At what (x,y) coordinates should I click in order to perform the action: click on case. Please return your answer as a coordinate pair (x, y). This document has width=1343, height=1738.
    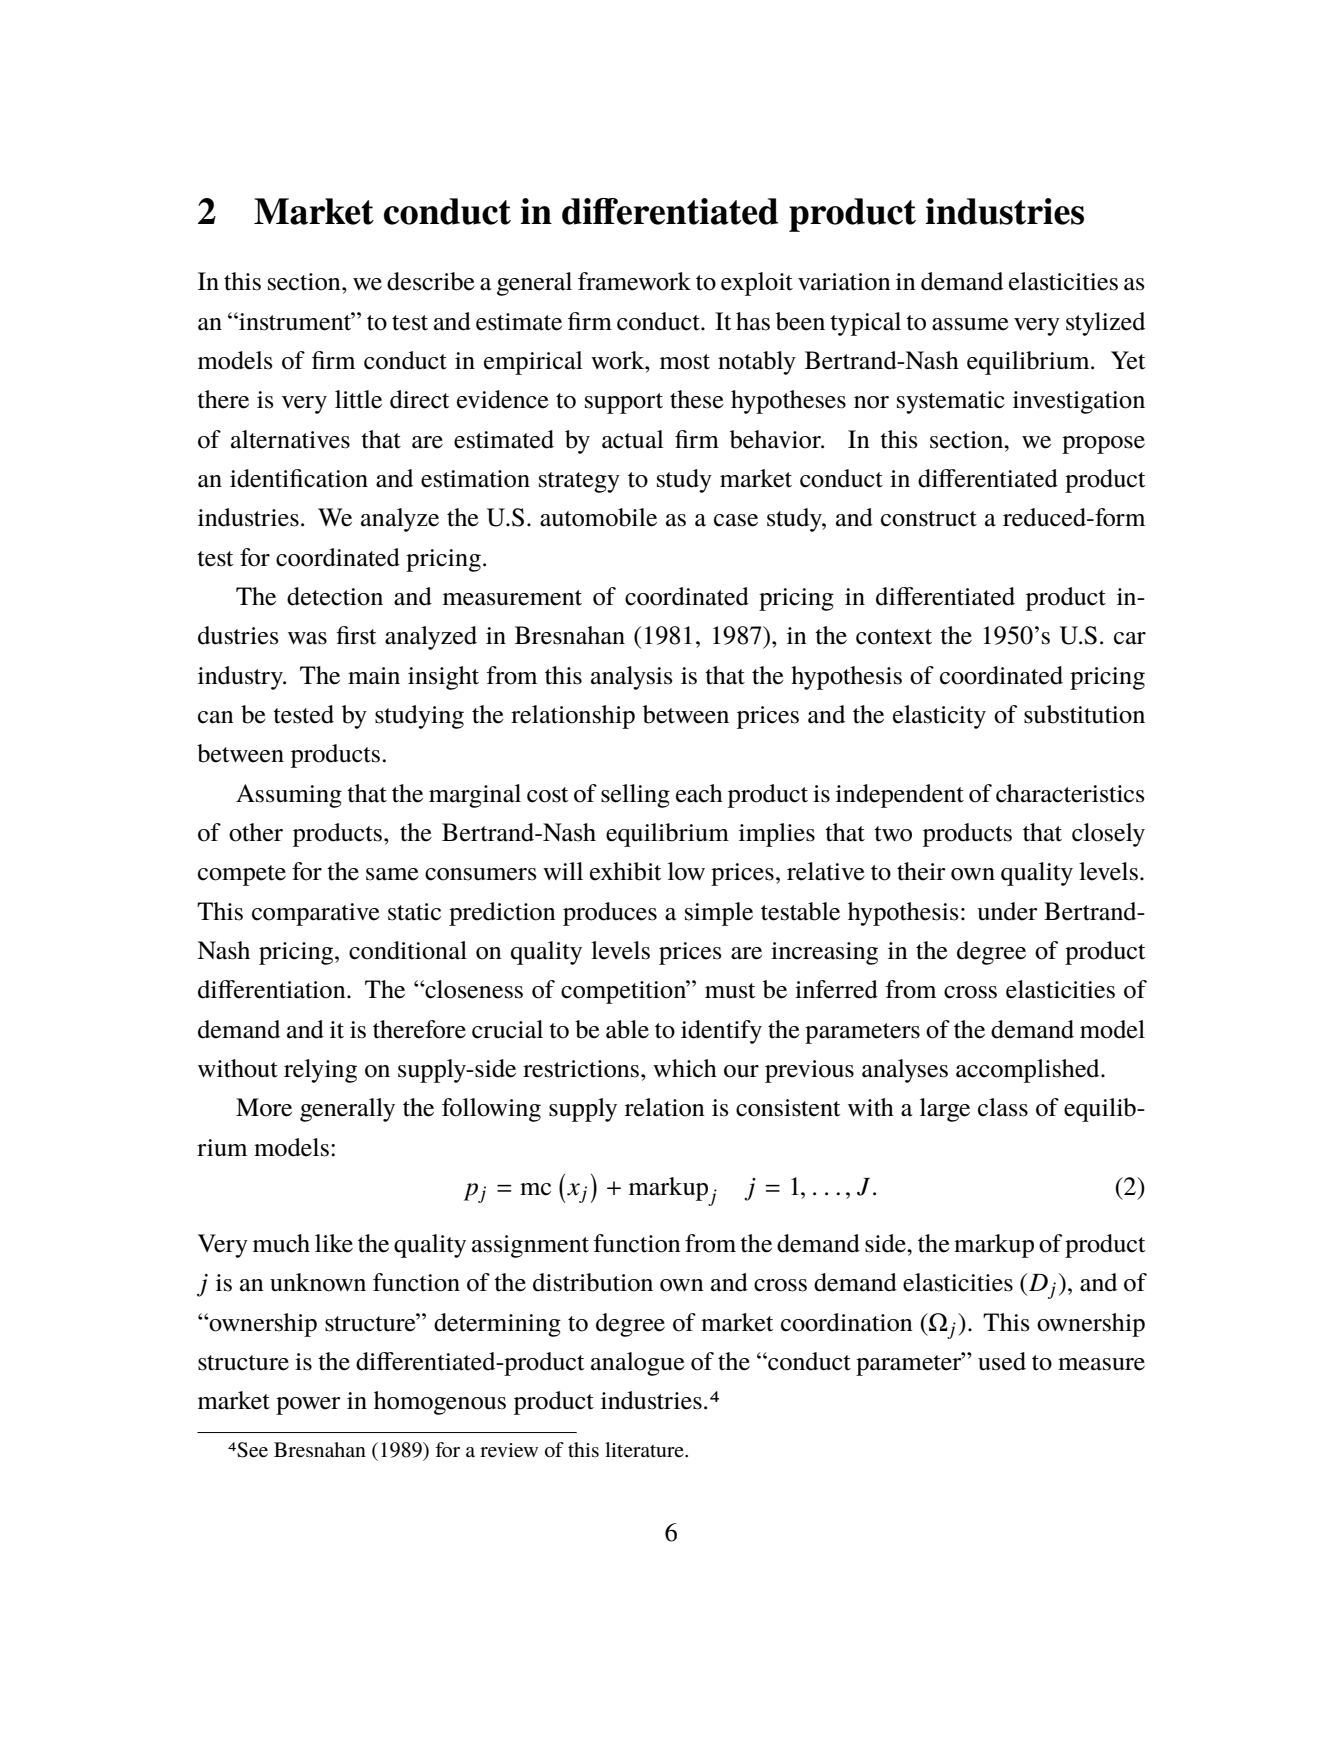
    Looking at the image, I should click on (736, 520).
